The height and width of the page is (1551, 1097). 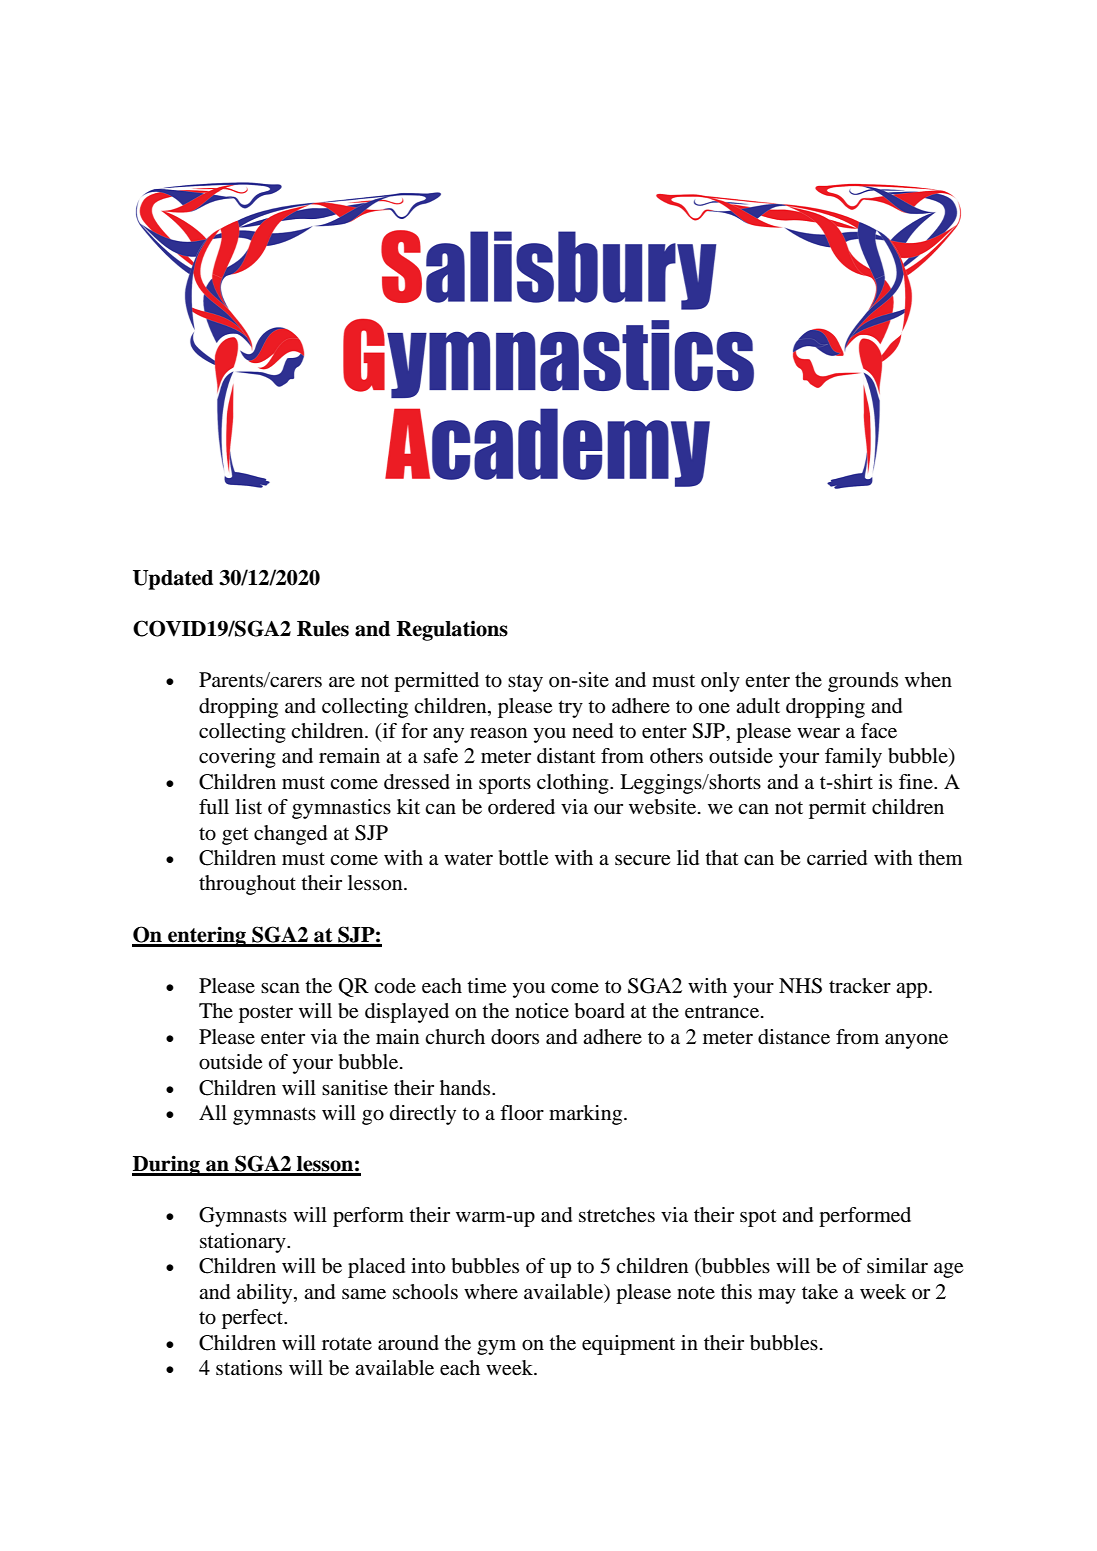 I want to click on During, so click(x=167, y=1165).
